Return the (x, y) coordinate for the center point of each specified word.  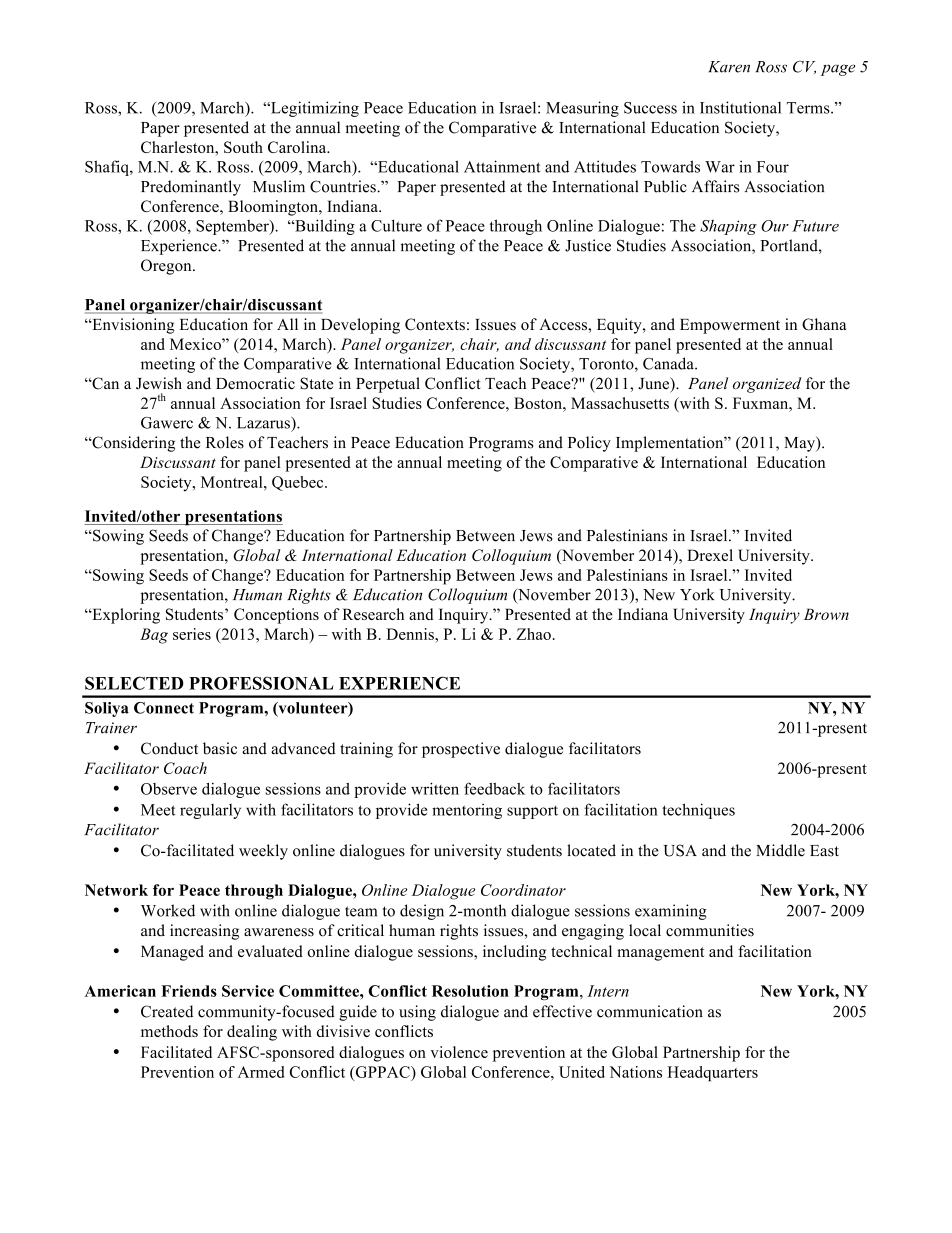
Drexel (710, 555)
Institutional (740, 107)
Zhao (533, 634)
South (243, 147)
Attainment (502, 166)
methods (169, 1031)
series (192, 634)
